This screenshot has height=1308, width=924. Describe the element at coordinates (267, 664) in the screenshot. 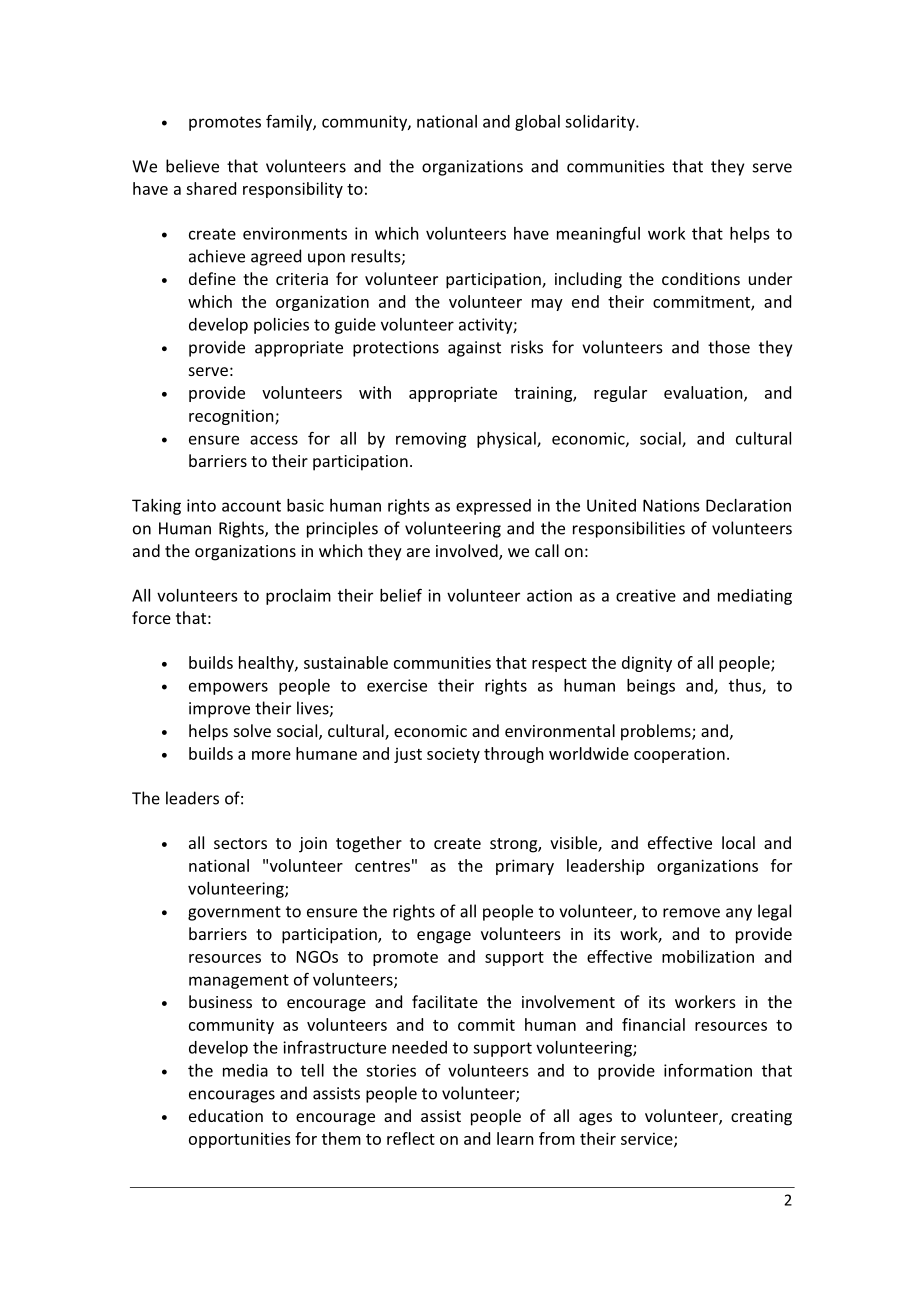

I see `healthy` at that location.
